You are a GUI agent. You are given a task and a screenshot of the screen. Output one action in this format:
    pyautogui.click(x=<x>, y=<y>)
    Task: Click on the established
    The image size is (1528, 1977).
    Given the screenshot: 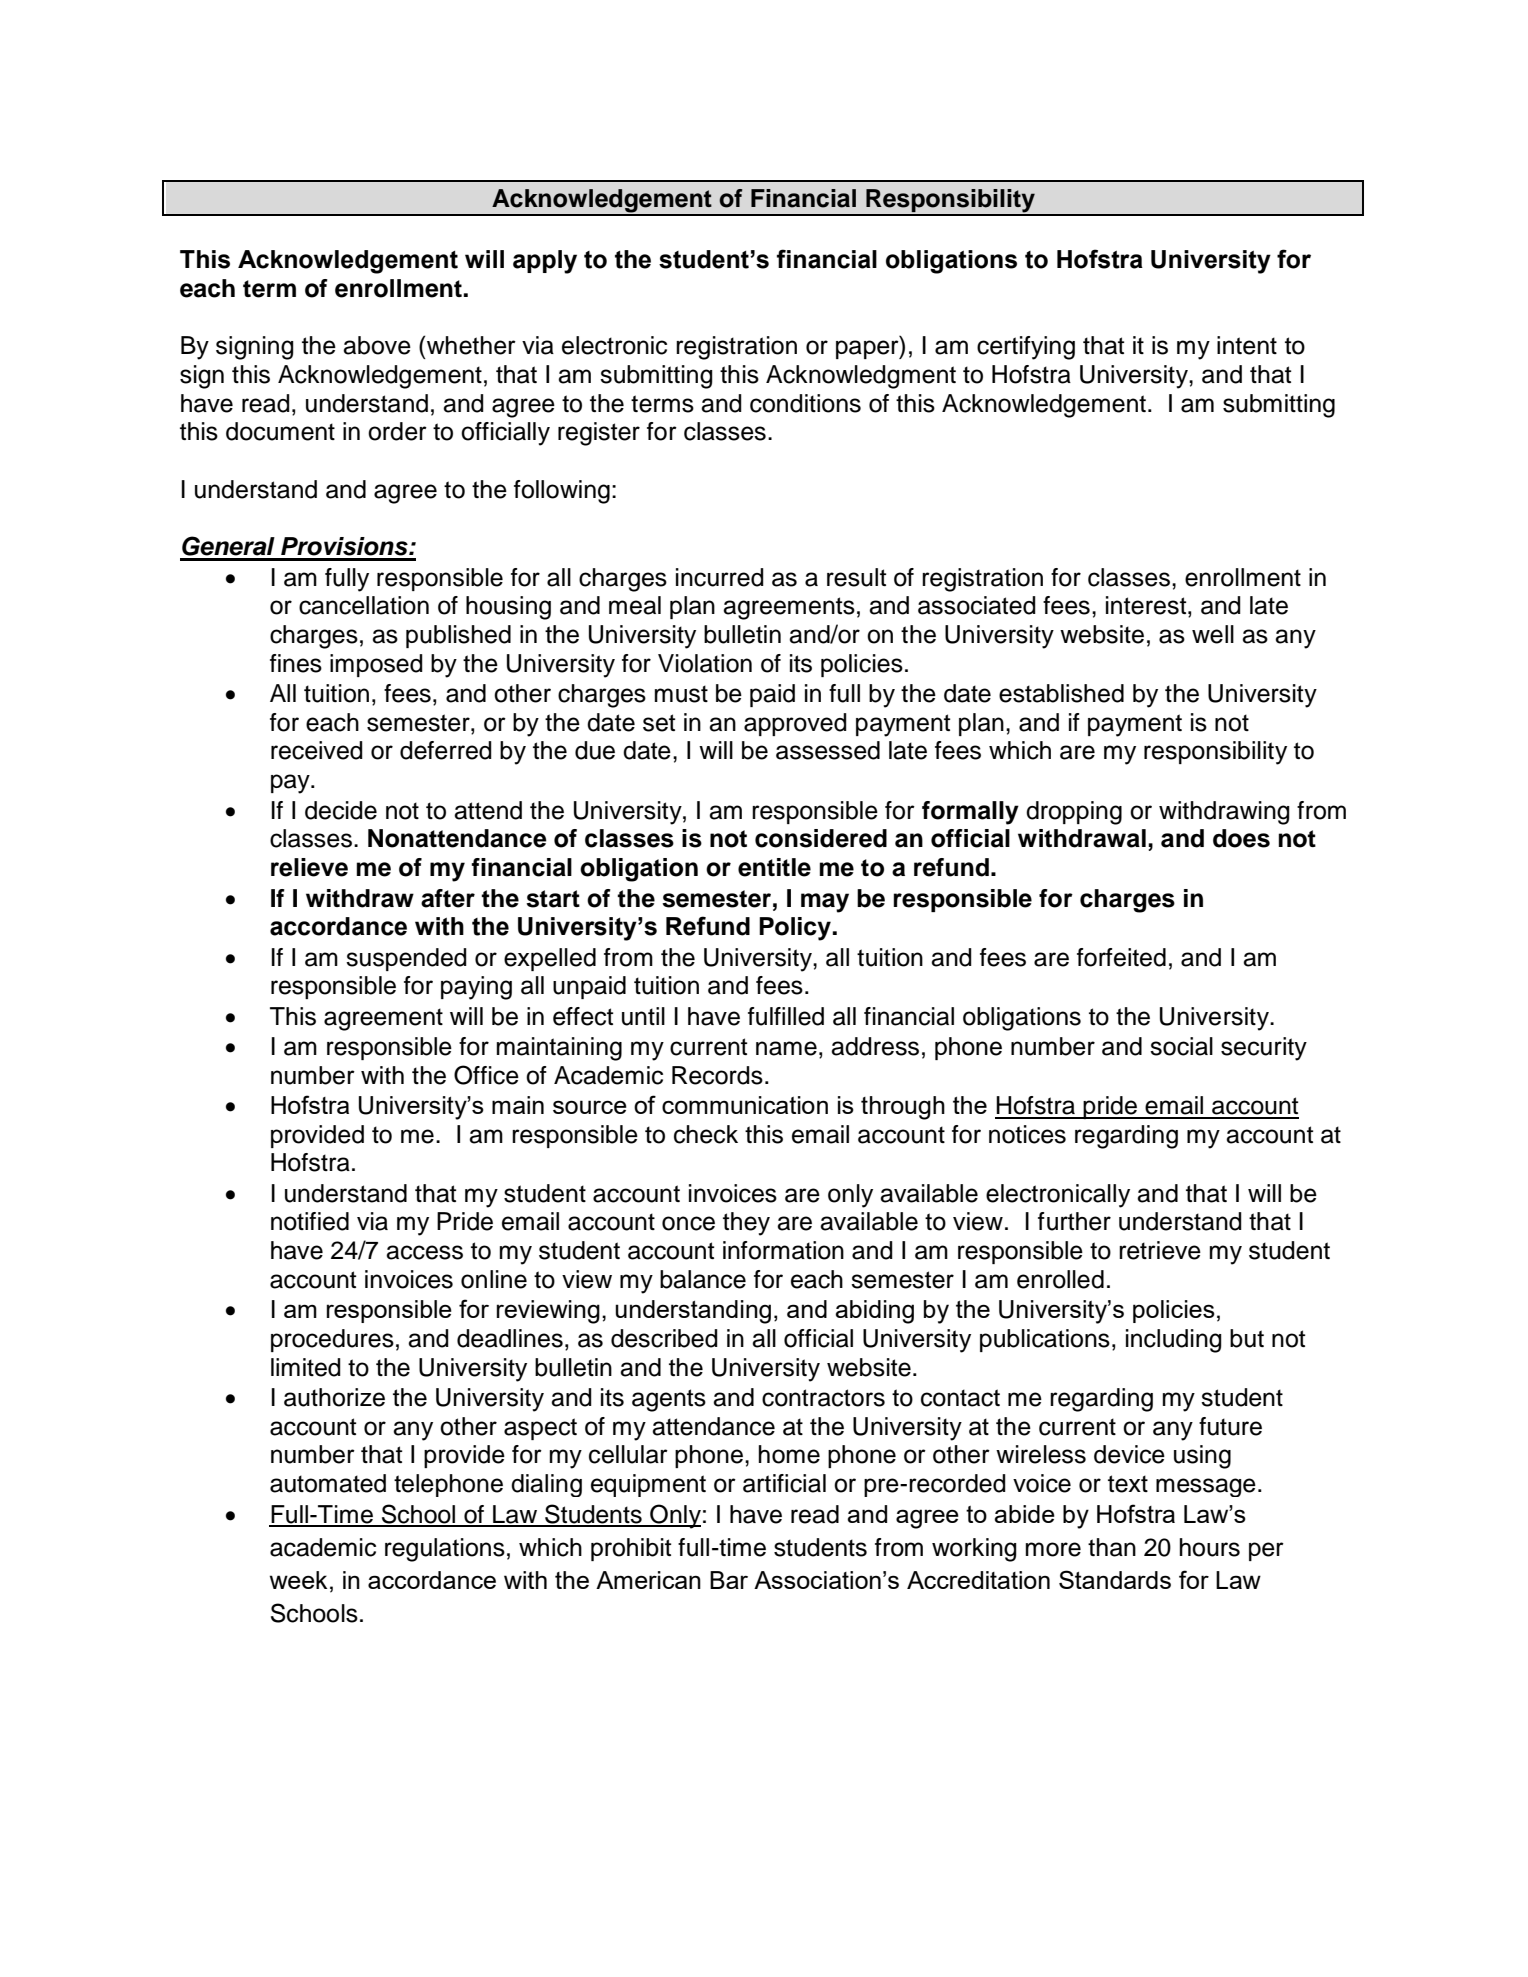 What is the action you would take?
    pyautogui.click(x=1061, y=693)
